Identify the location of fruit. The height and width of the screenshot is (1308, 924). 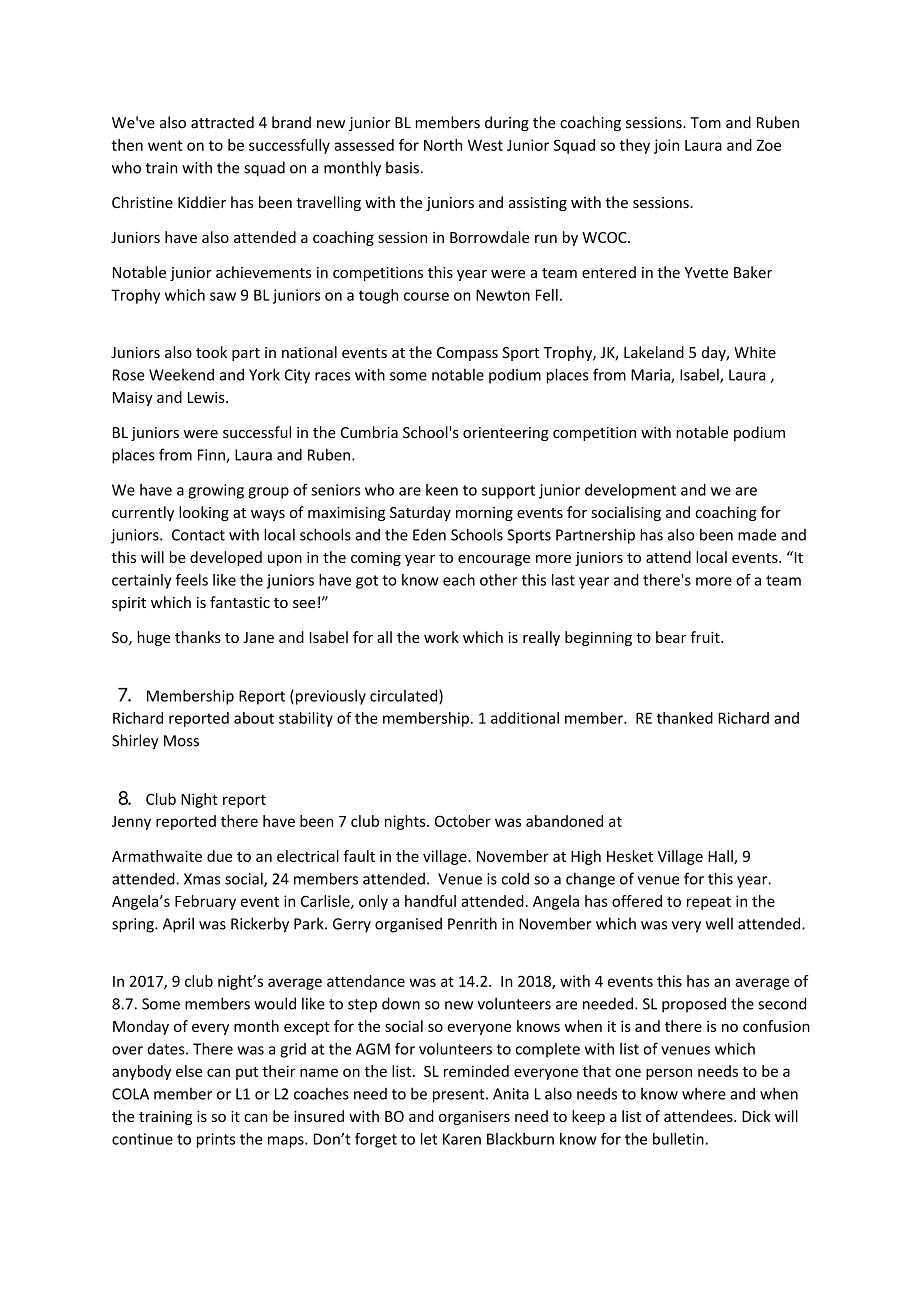
(706, 637).
